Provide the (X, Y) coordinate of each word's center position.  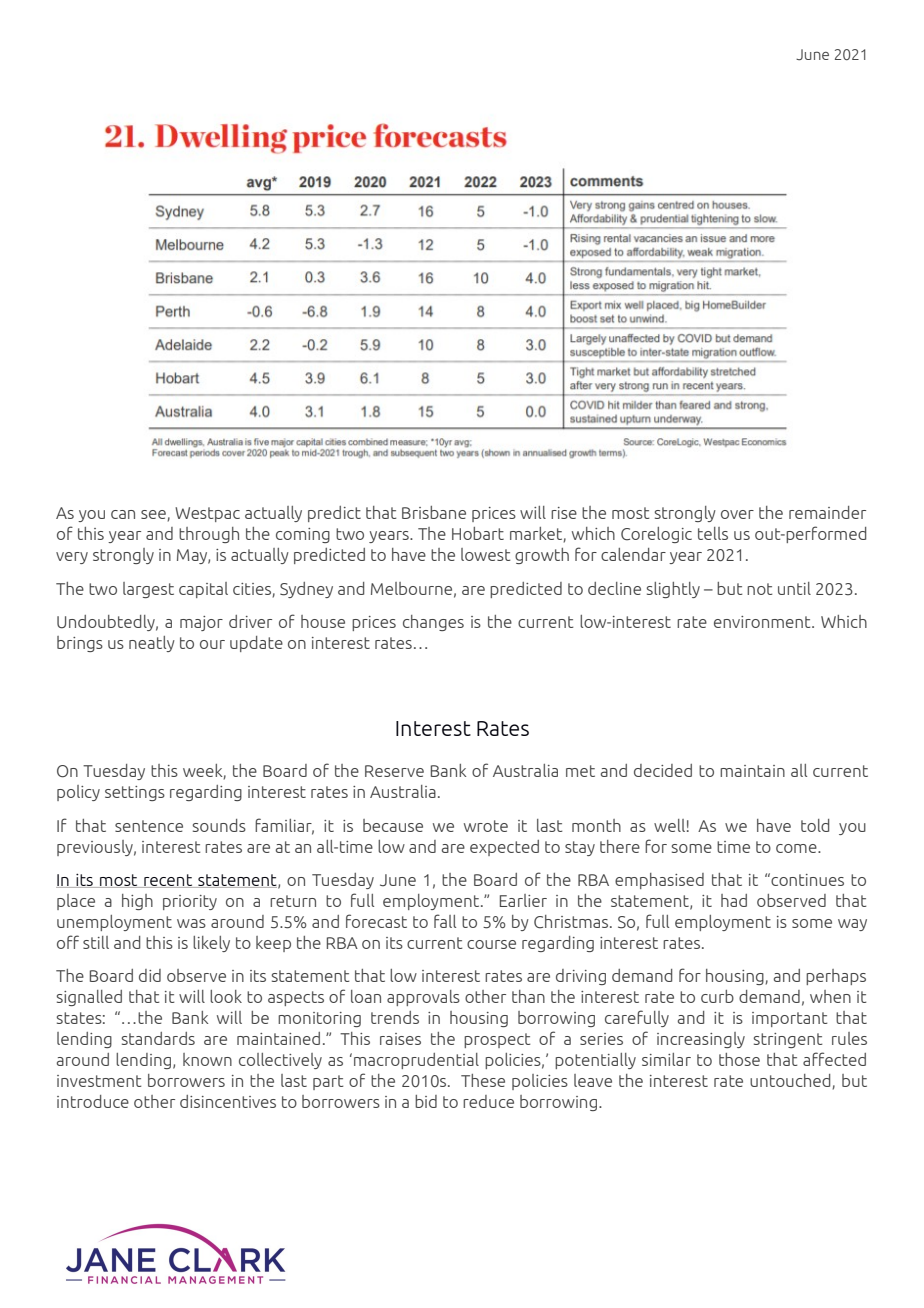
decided (663, 770)
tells (713, 533)
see (154, 515)
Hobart (478, 533)
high (137, 902)
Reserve (394, 771)
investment (99, 1081)
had (734, 900)
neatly (152, 644)
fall (445, 921)
